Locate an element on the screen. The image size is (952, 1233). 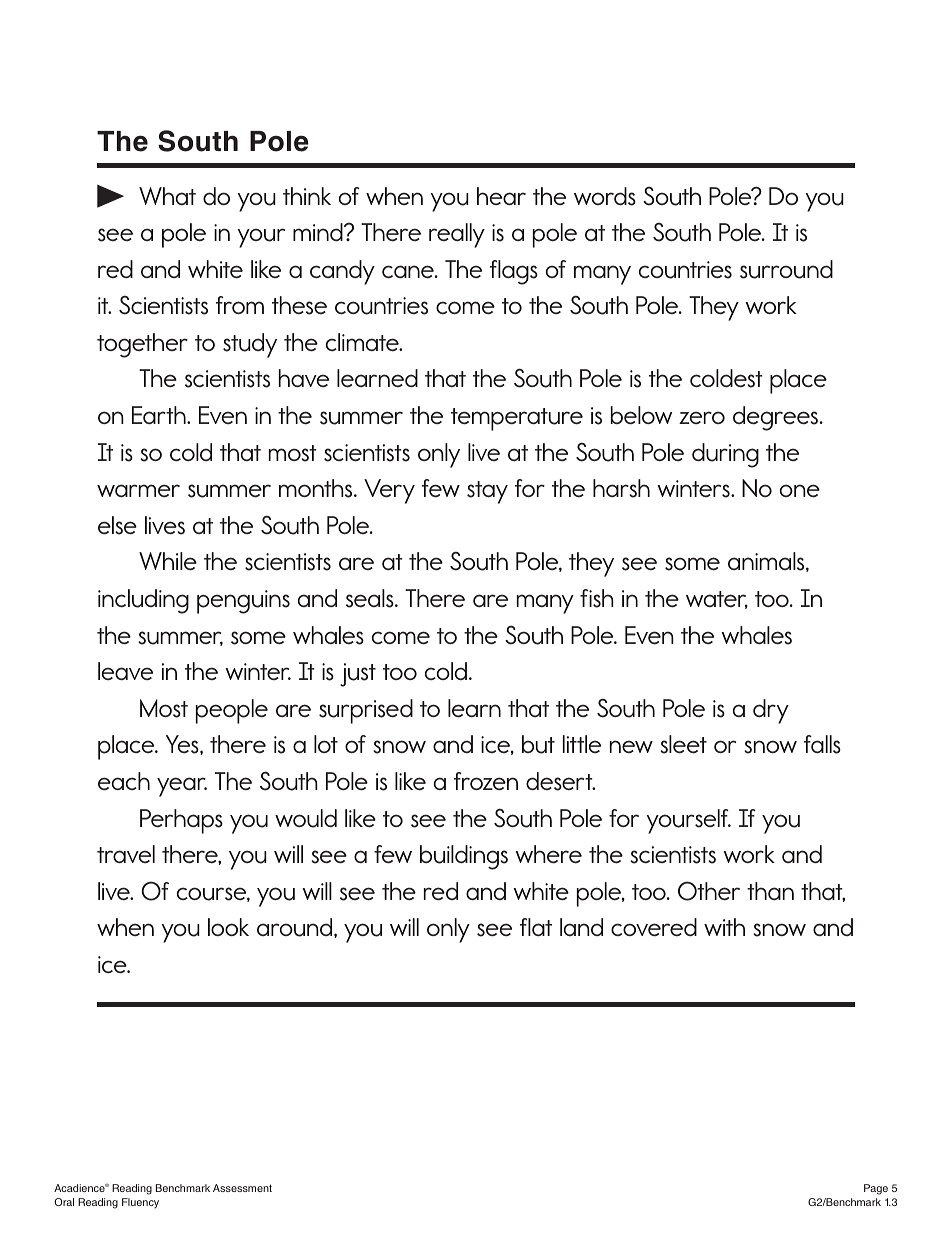
really is located at coordinates (457, 235).
